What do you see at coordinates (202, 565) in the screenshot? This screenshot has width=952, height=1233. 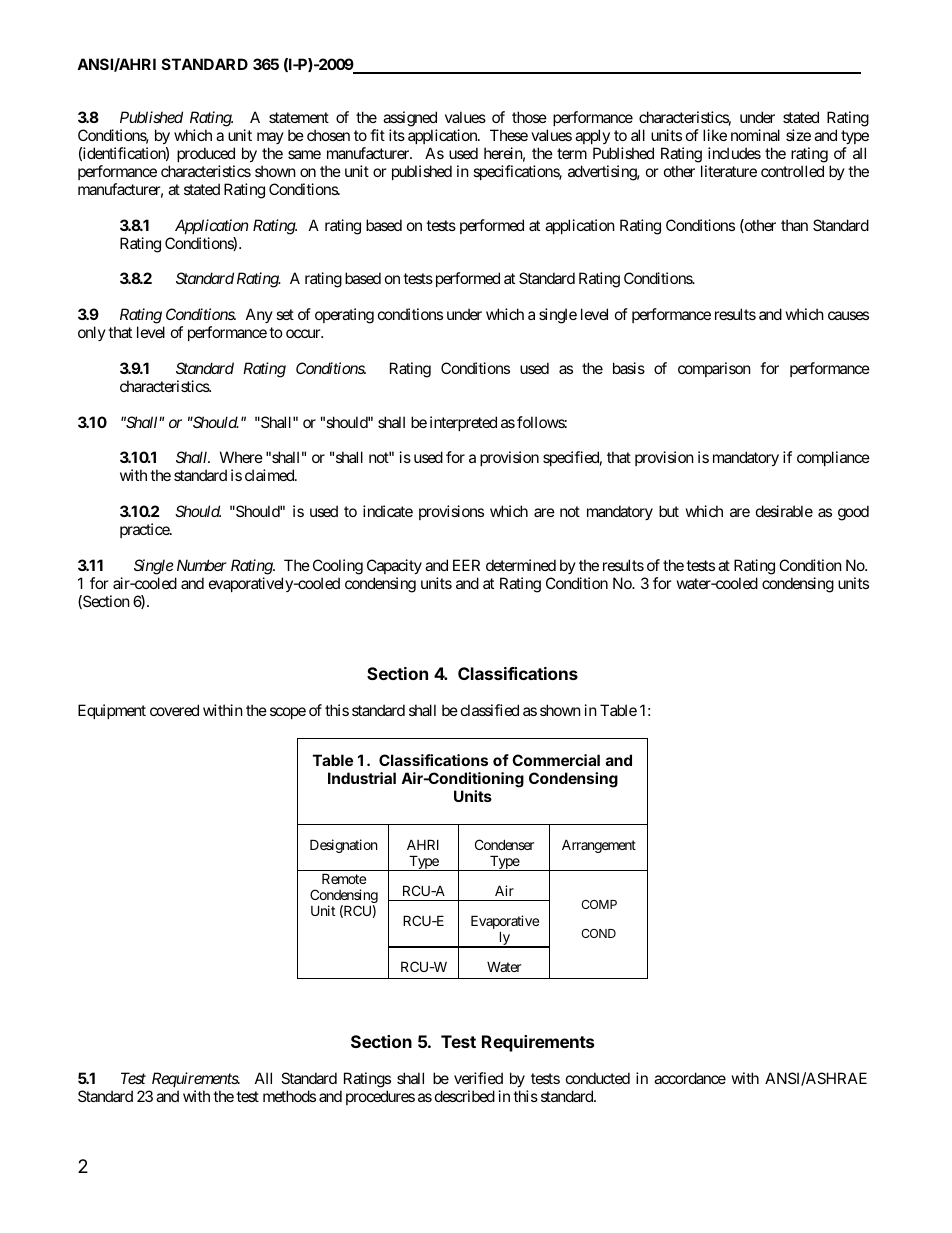 I see `Number` at bounding box center [202, 565].
